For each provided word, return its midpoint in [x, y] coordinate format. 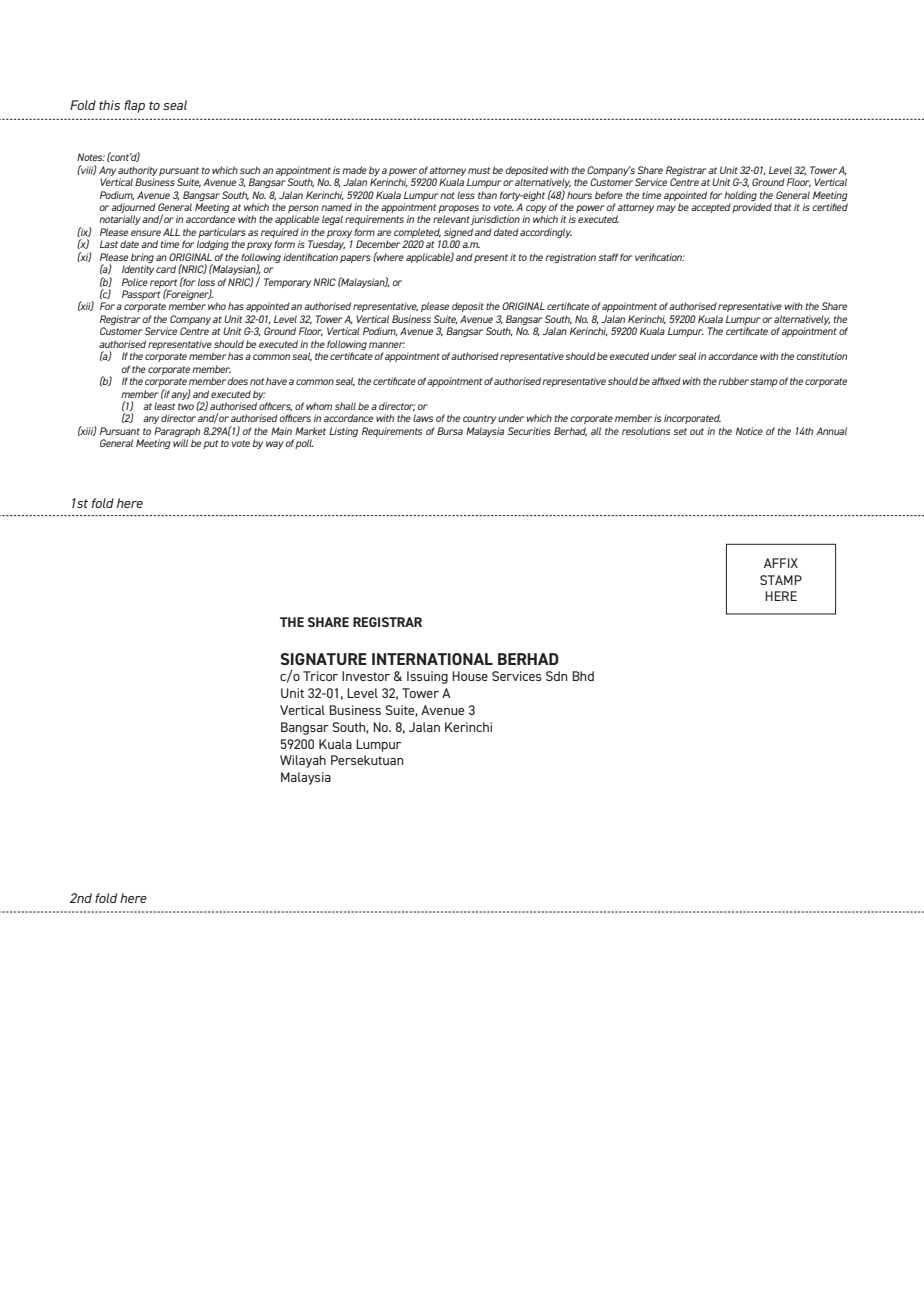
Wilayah [303, 761]
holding [740, 196]
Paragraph [177, 432]
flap [134, 106]
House [470, 676]
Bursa [450, 431]
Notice [749, 431]
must [479, 170]
